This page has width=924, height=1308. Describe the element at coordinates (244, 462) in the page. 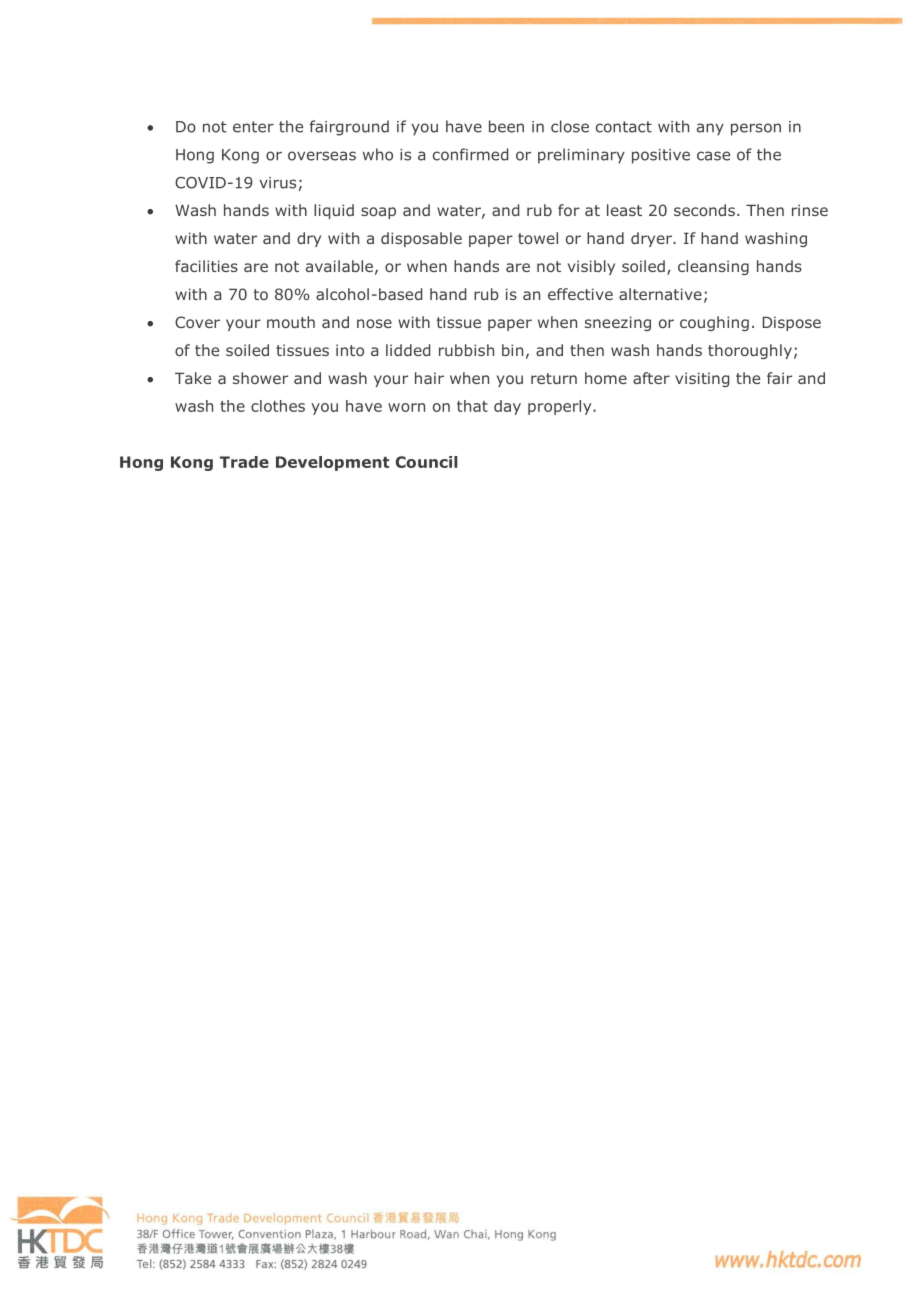

I see `Trade` at that location.
